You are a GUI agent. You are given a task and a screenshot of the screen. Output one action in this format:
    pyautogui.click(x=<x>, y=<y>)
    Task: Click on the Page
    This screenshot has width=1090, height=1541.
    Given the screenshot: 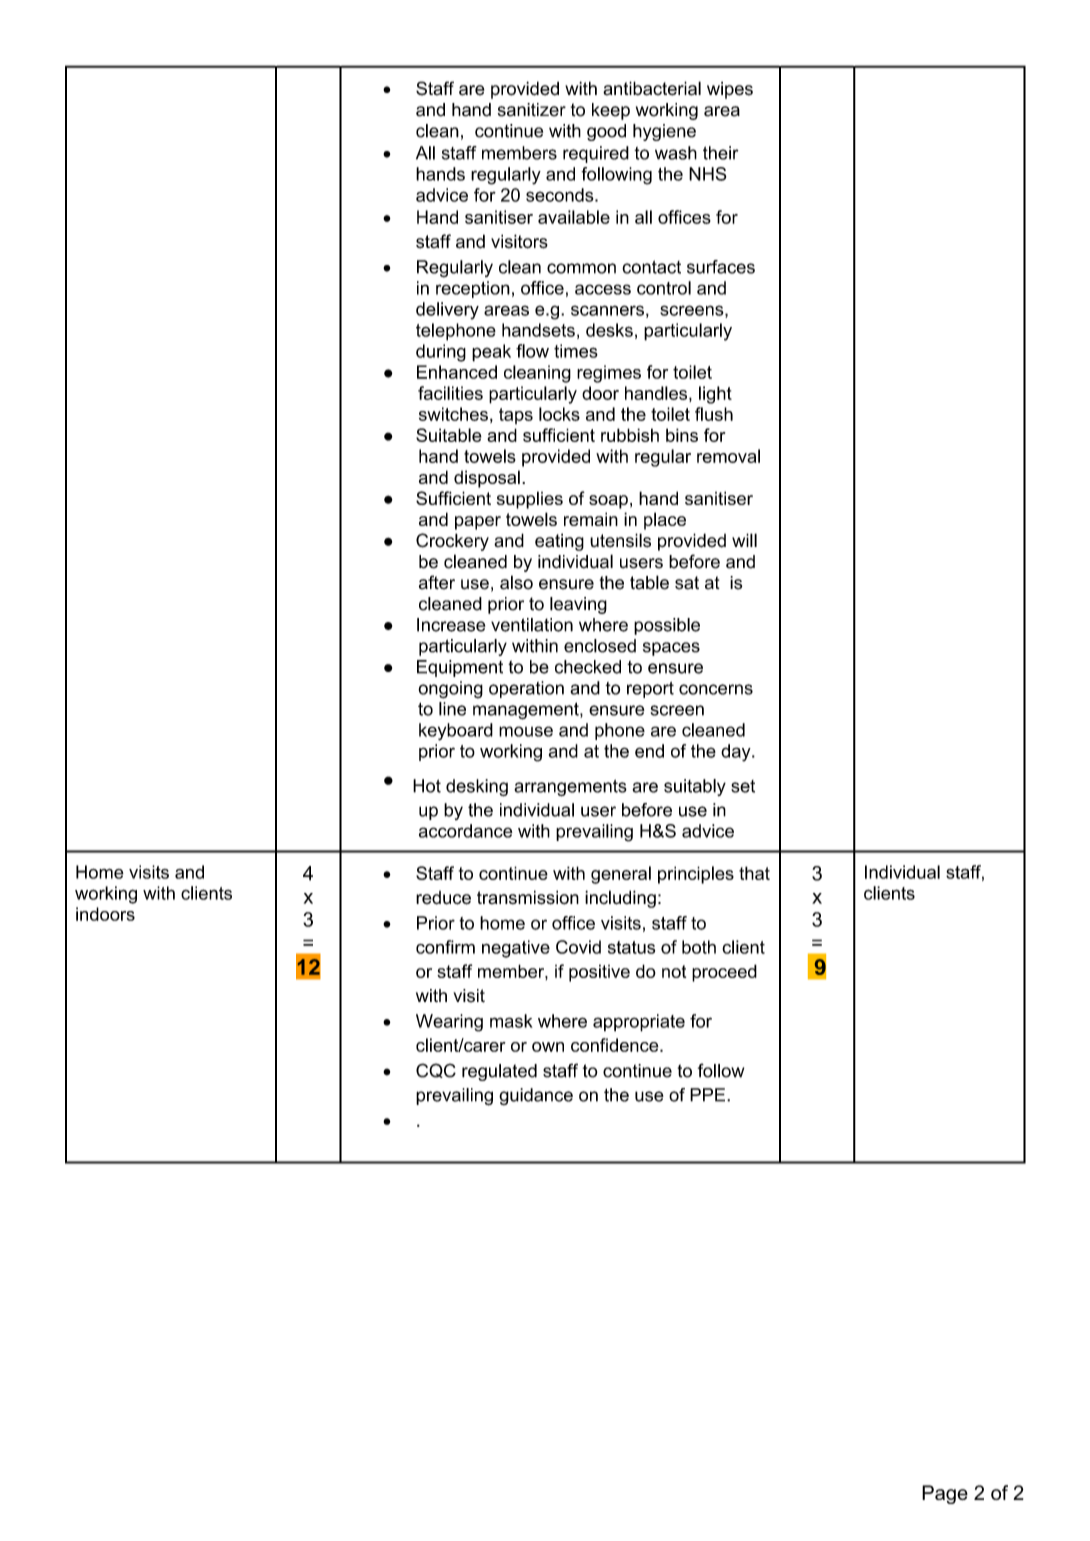 What is the action you would take?
    pyautogui.click(x=945, y=1494)
